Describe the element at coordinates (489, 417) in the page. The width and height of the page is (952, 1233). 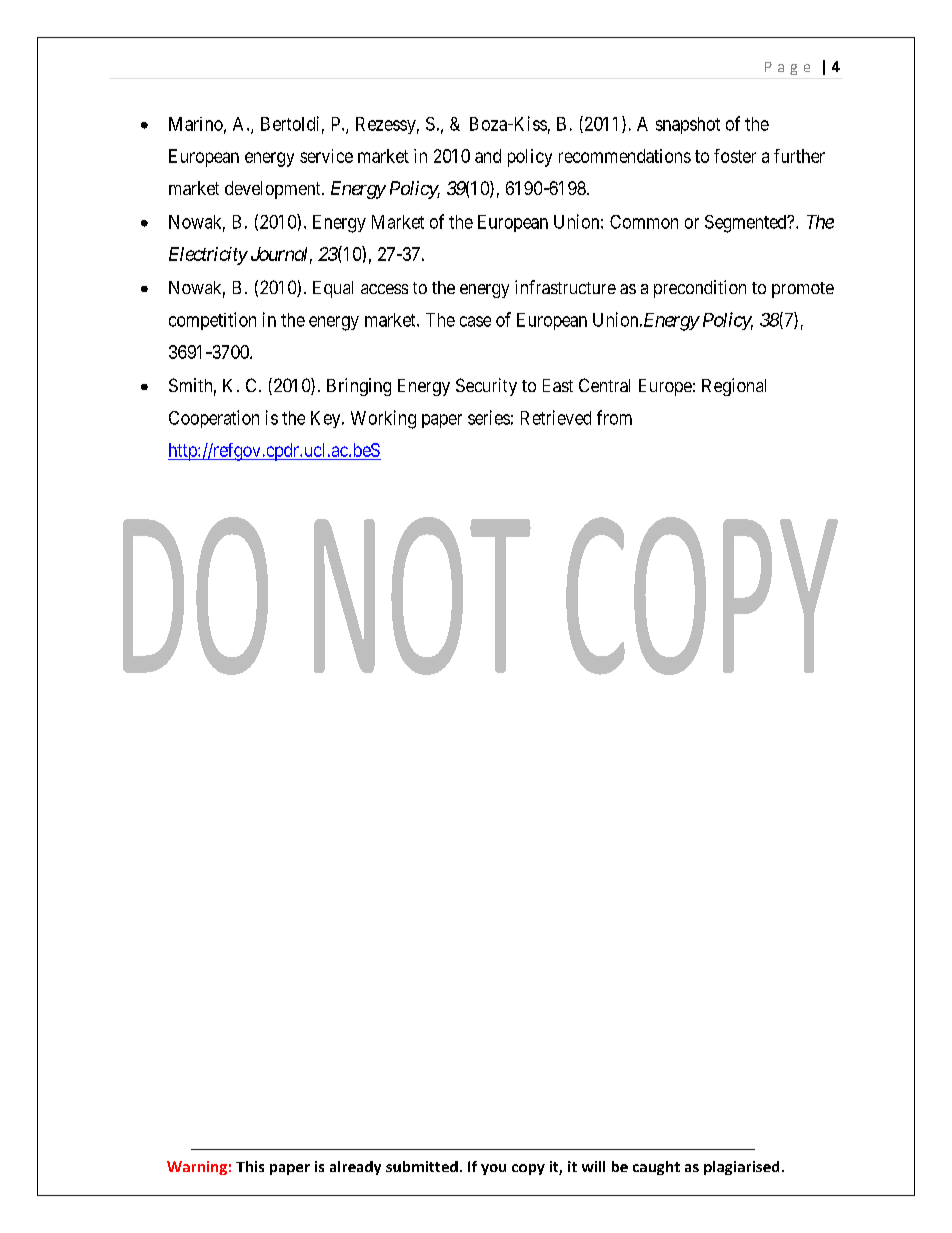
I see `series` at that location.
